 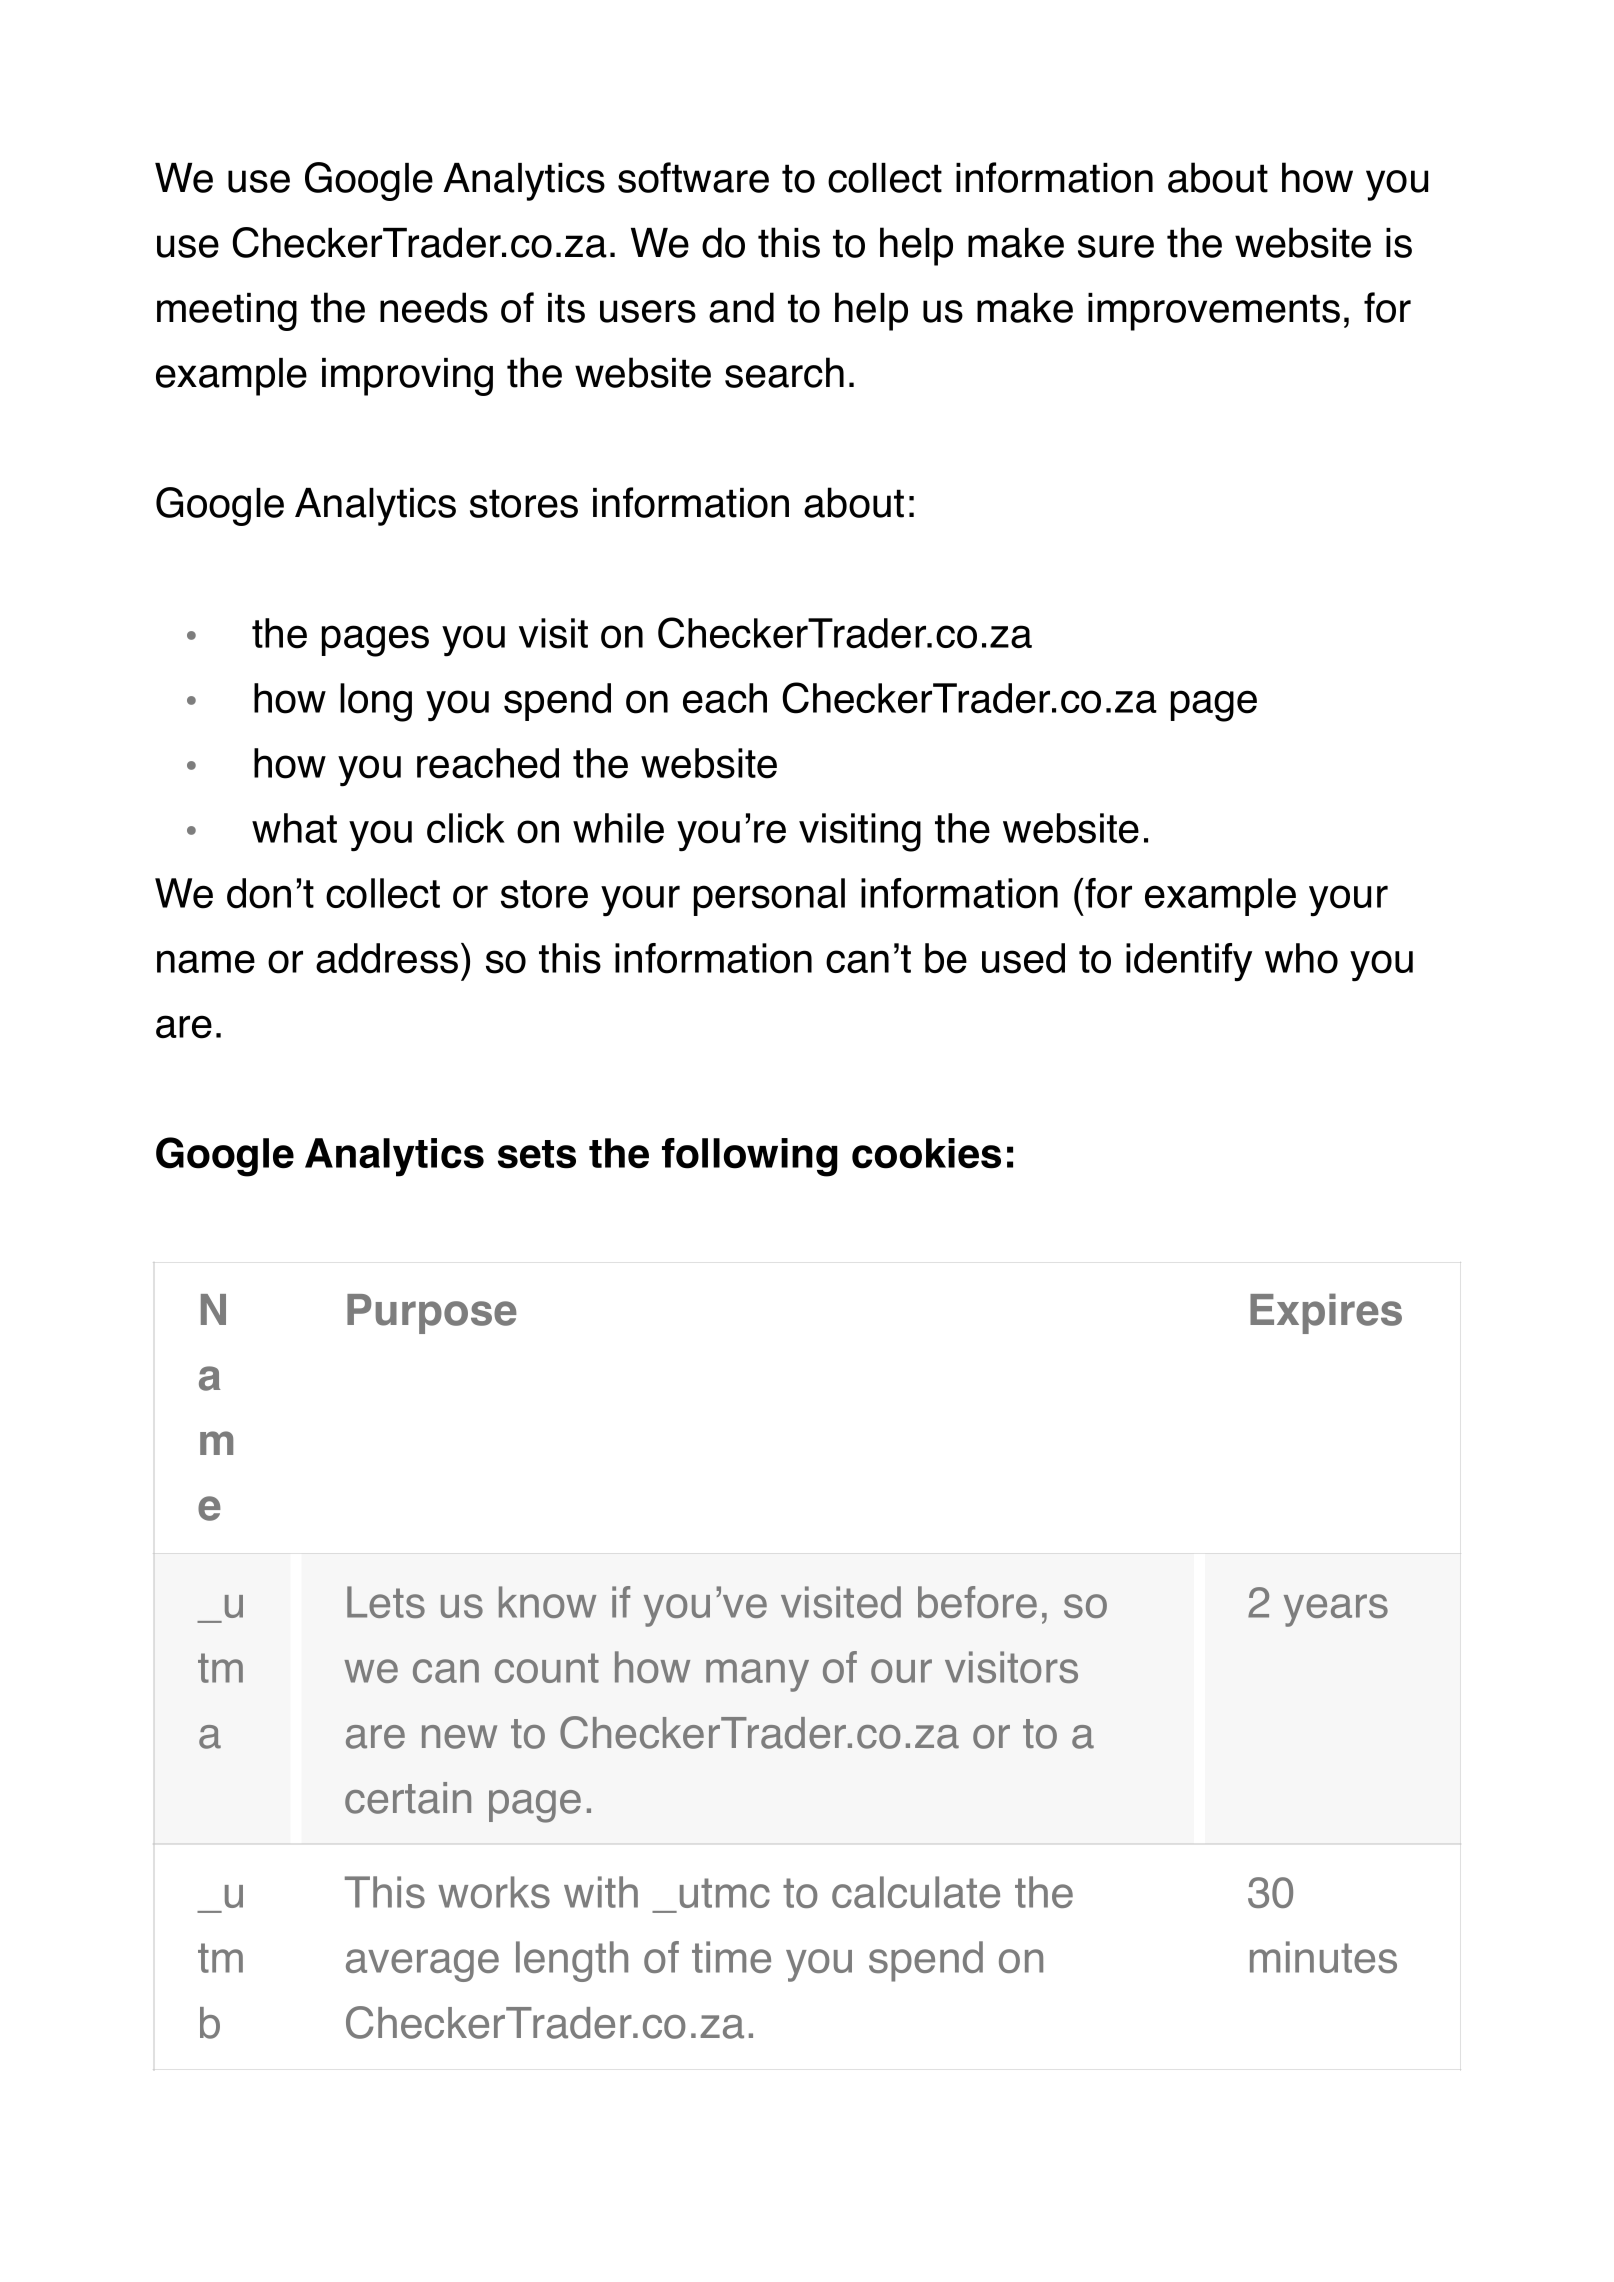 What do you see at coordinates (434, 307) in the page?
I see `needs` at bounding box center [434, 307].
